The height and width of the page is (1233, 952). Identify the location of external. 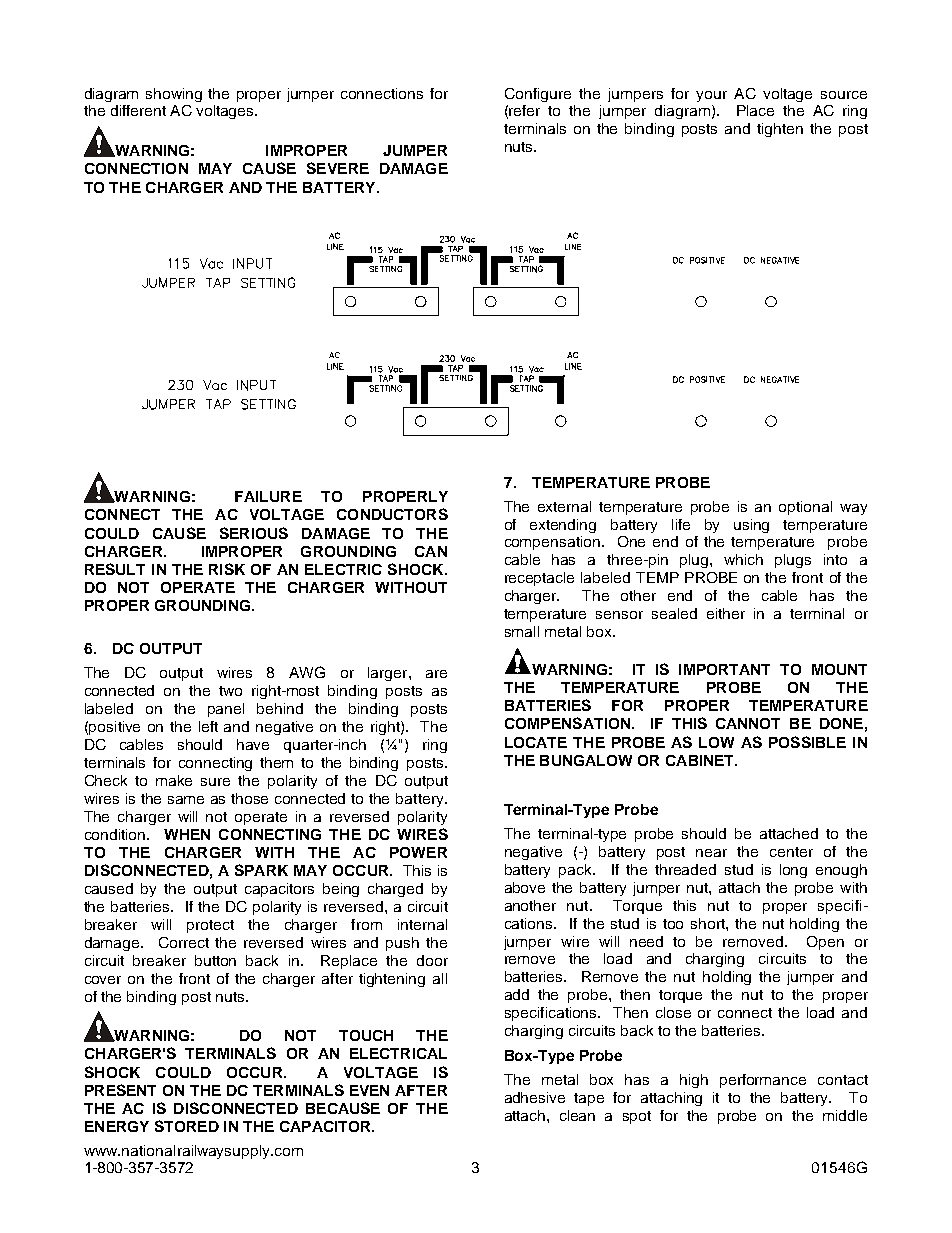
(564, 506).
